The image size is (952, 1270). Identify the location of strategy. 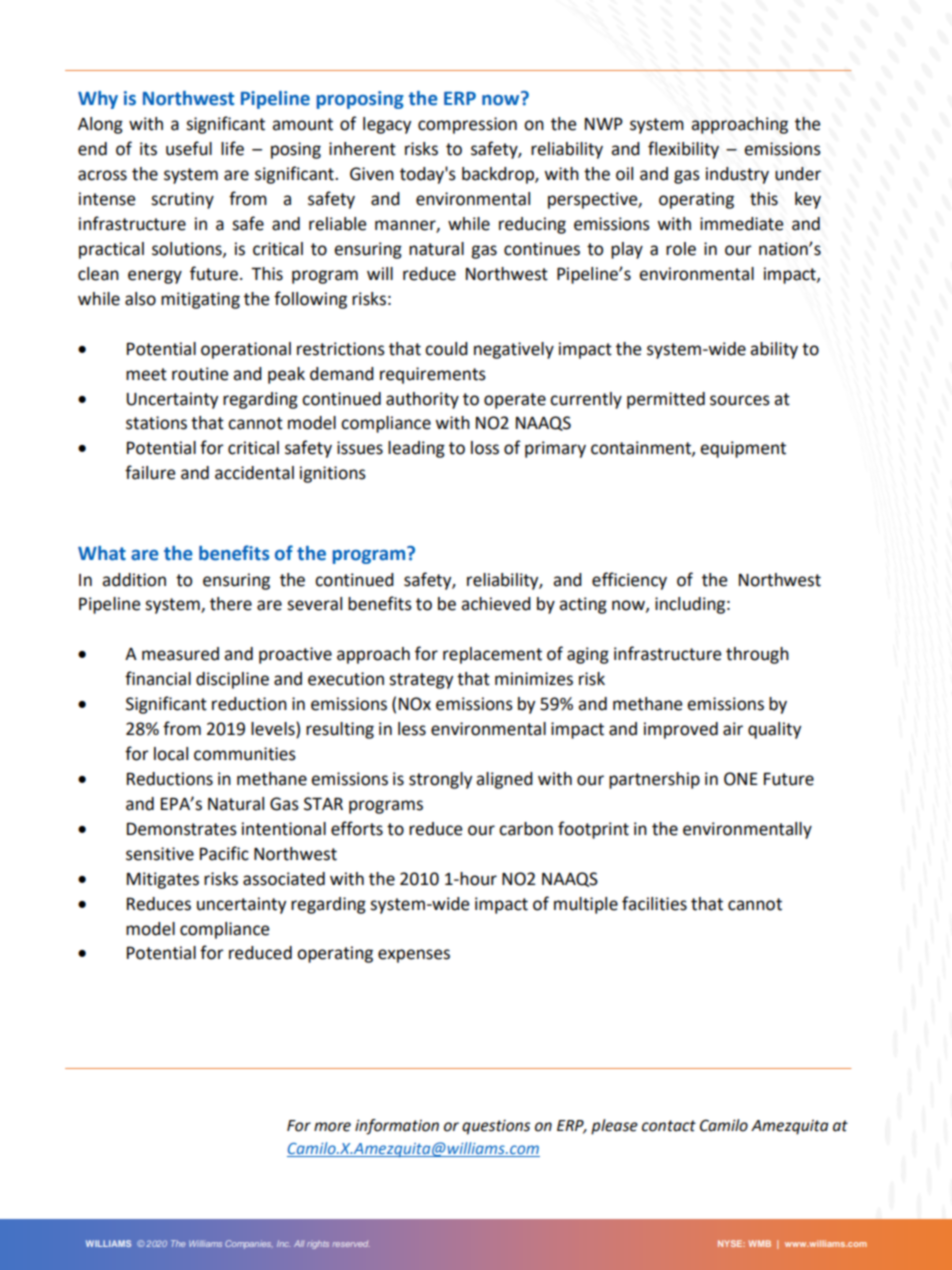
(421, 681).
